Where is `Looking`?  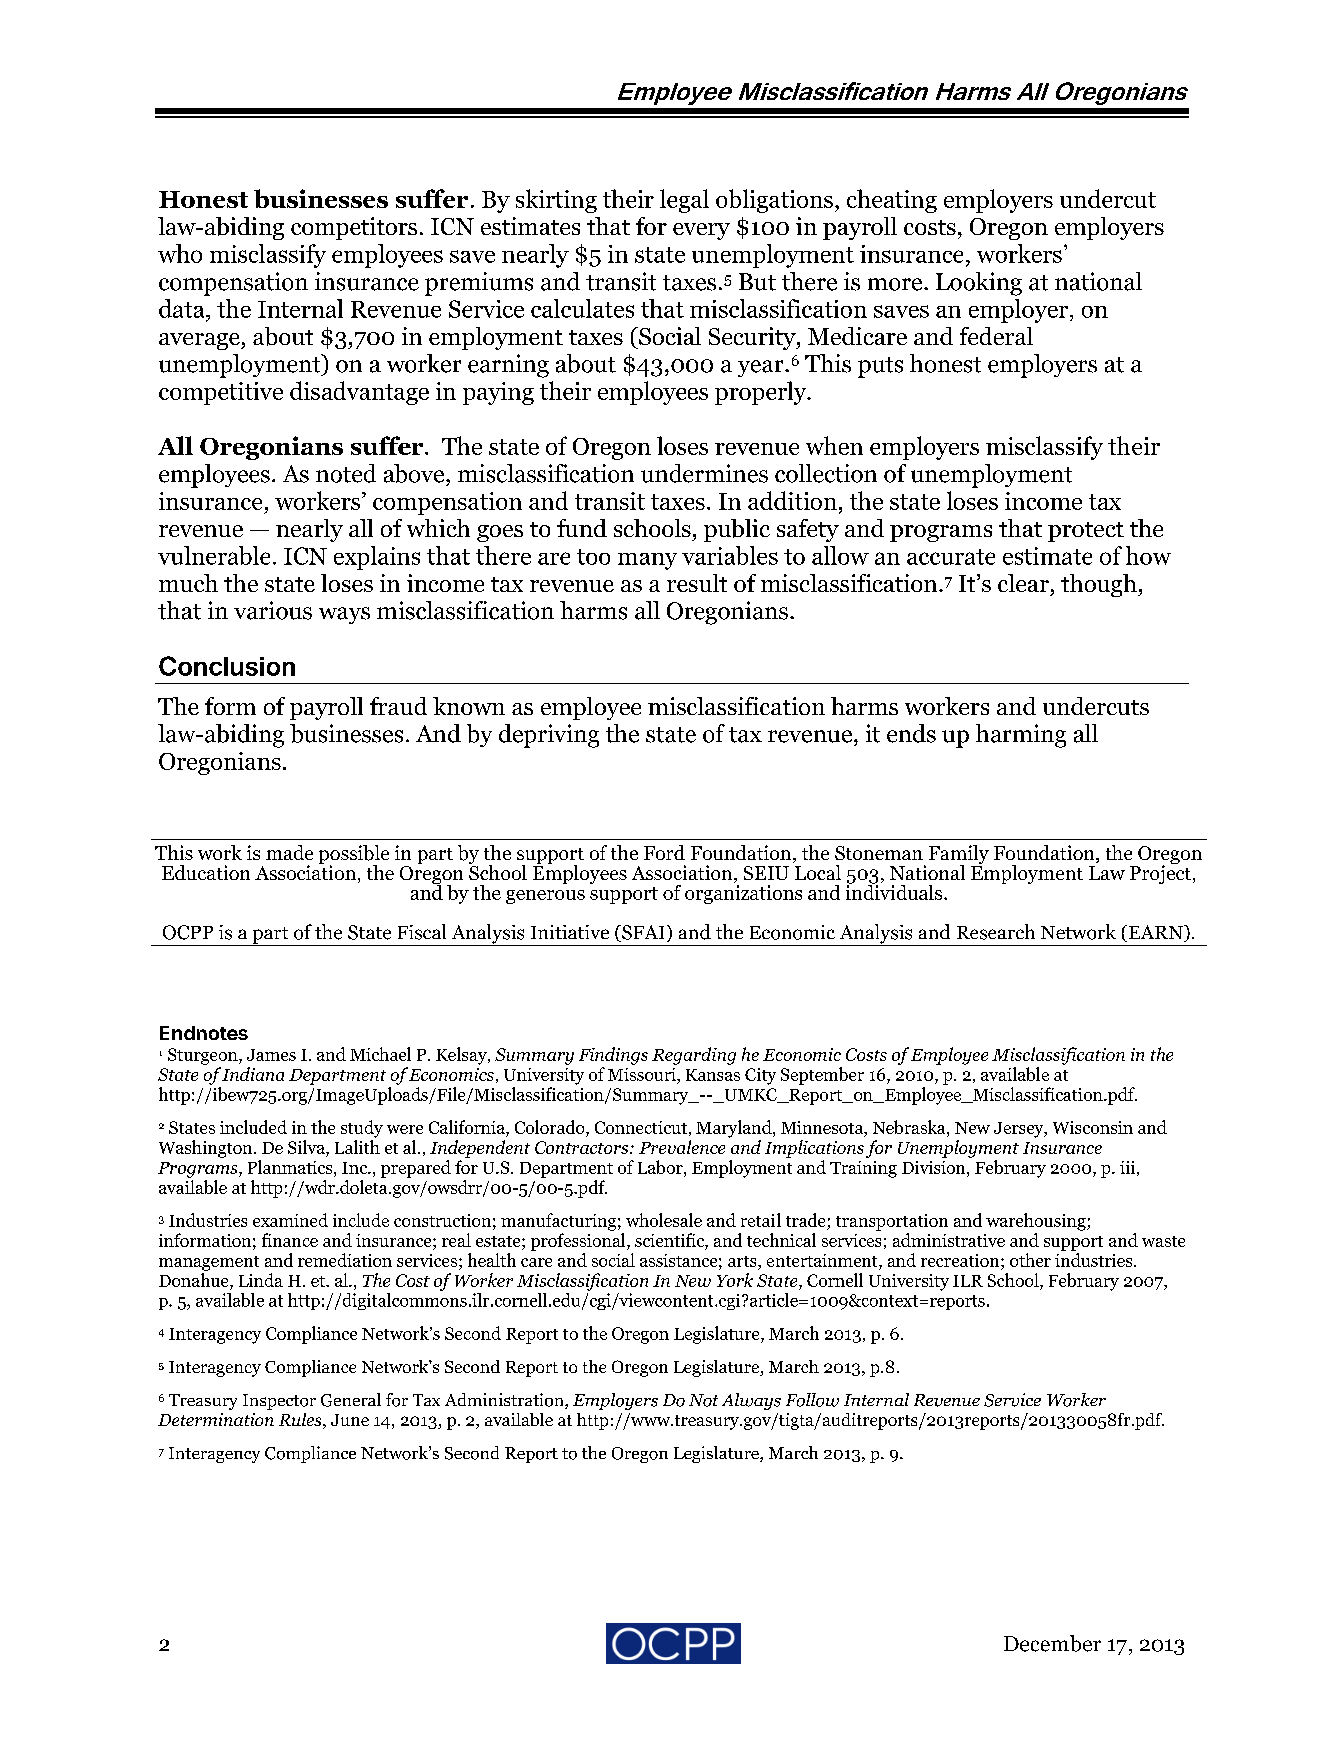
Looking is located at coordinates (979, 284).
